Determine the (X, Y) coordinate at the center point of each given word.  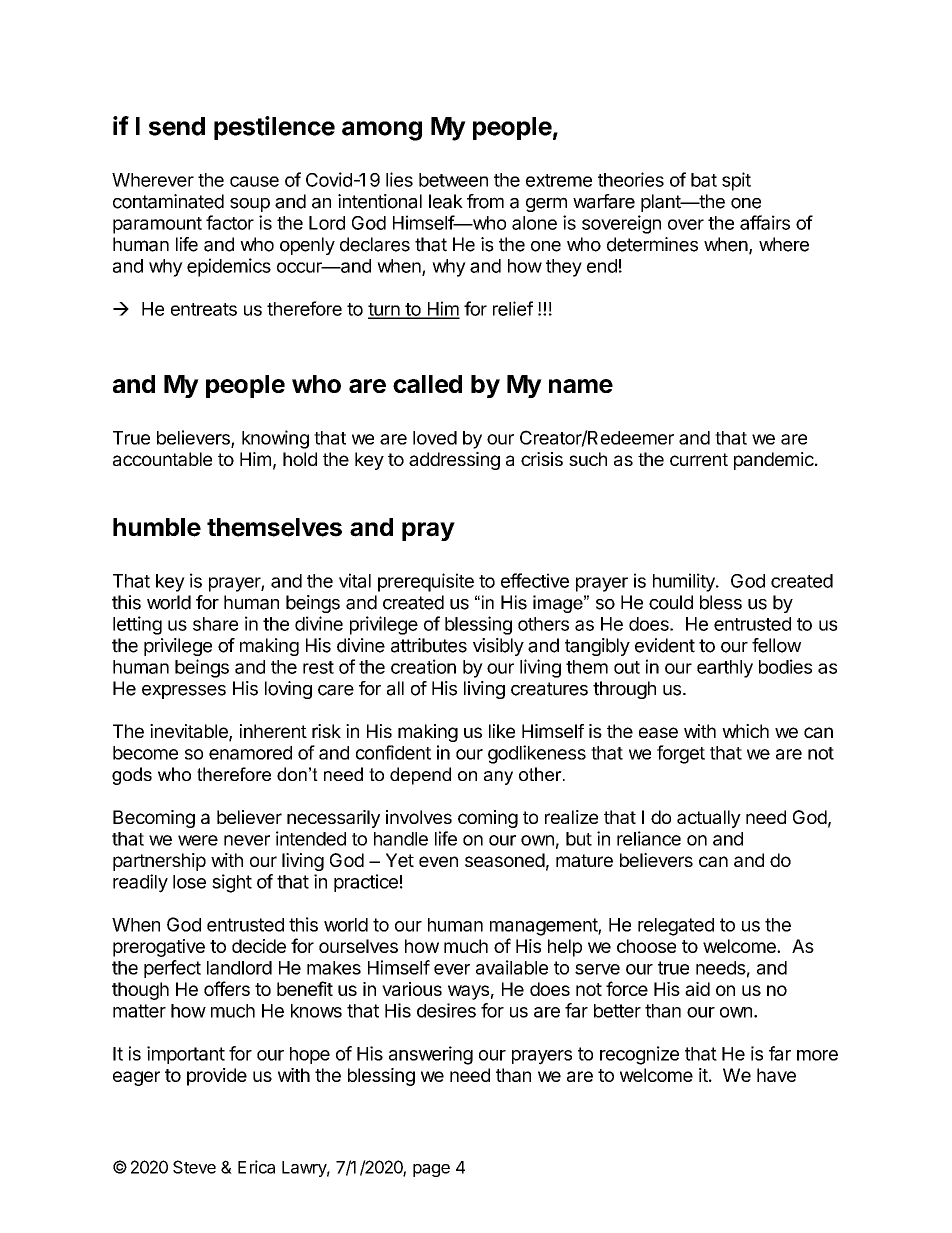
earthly (725, 669)
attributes (429, 645)
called (427, 384)
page (431, 1170)
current (699, 459)
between (453, 180)
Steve (194, 1167)
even (438, 861)
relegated (676, 927)
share (215, 624)
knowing (275, 439)
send (177, 126)
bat (704, 180)
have (776, 1075)
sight (232, 883)
